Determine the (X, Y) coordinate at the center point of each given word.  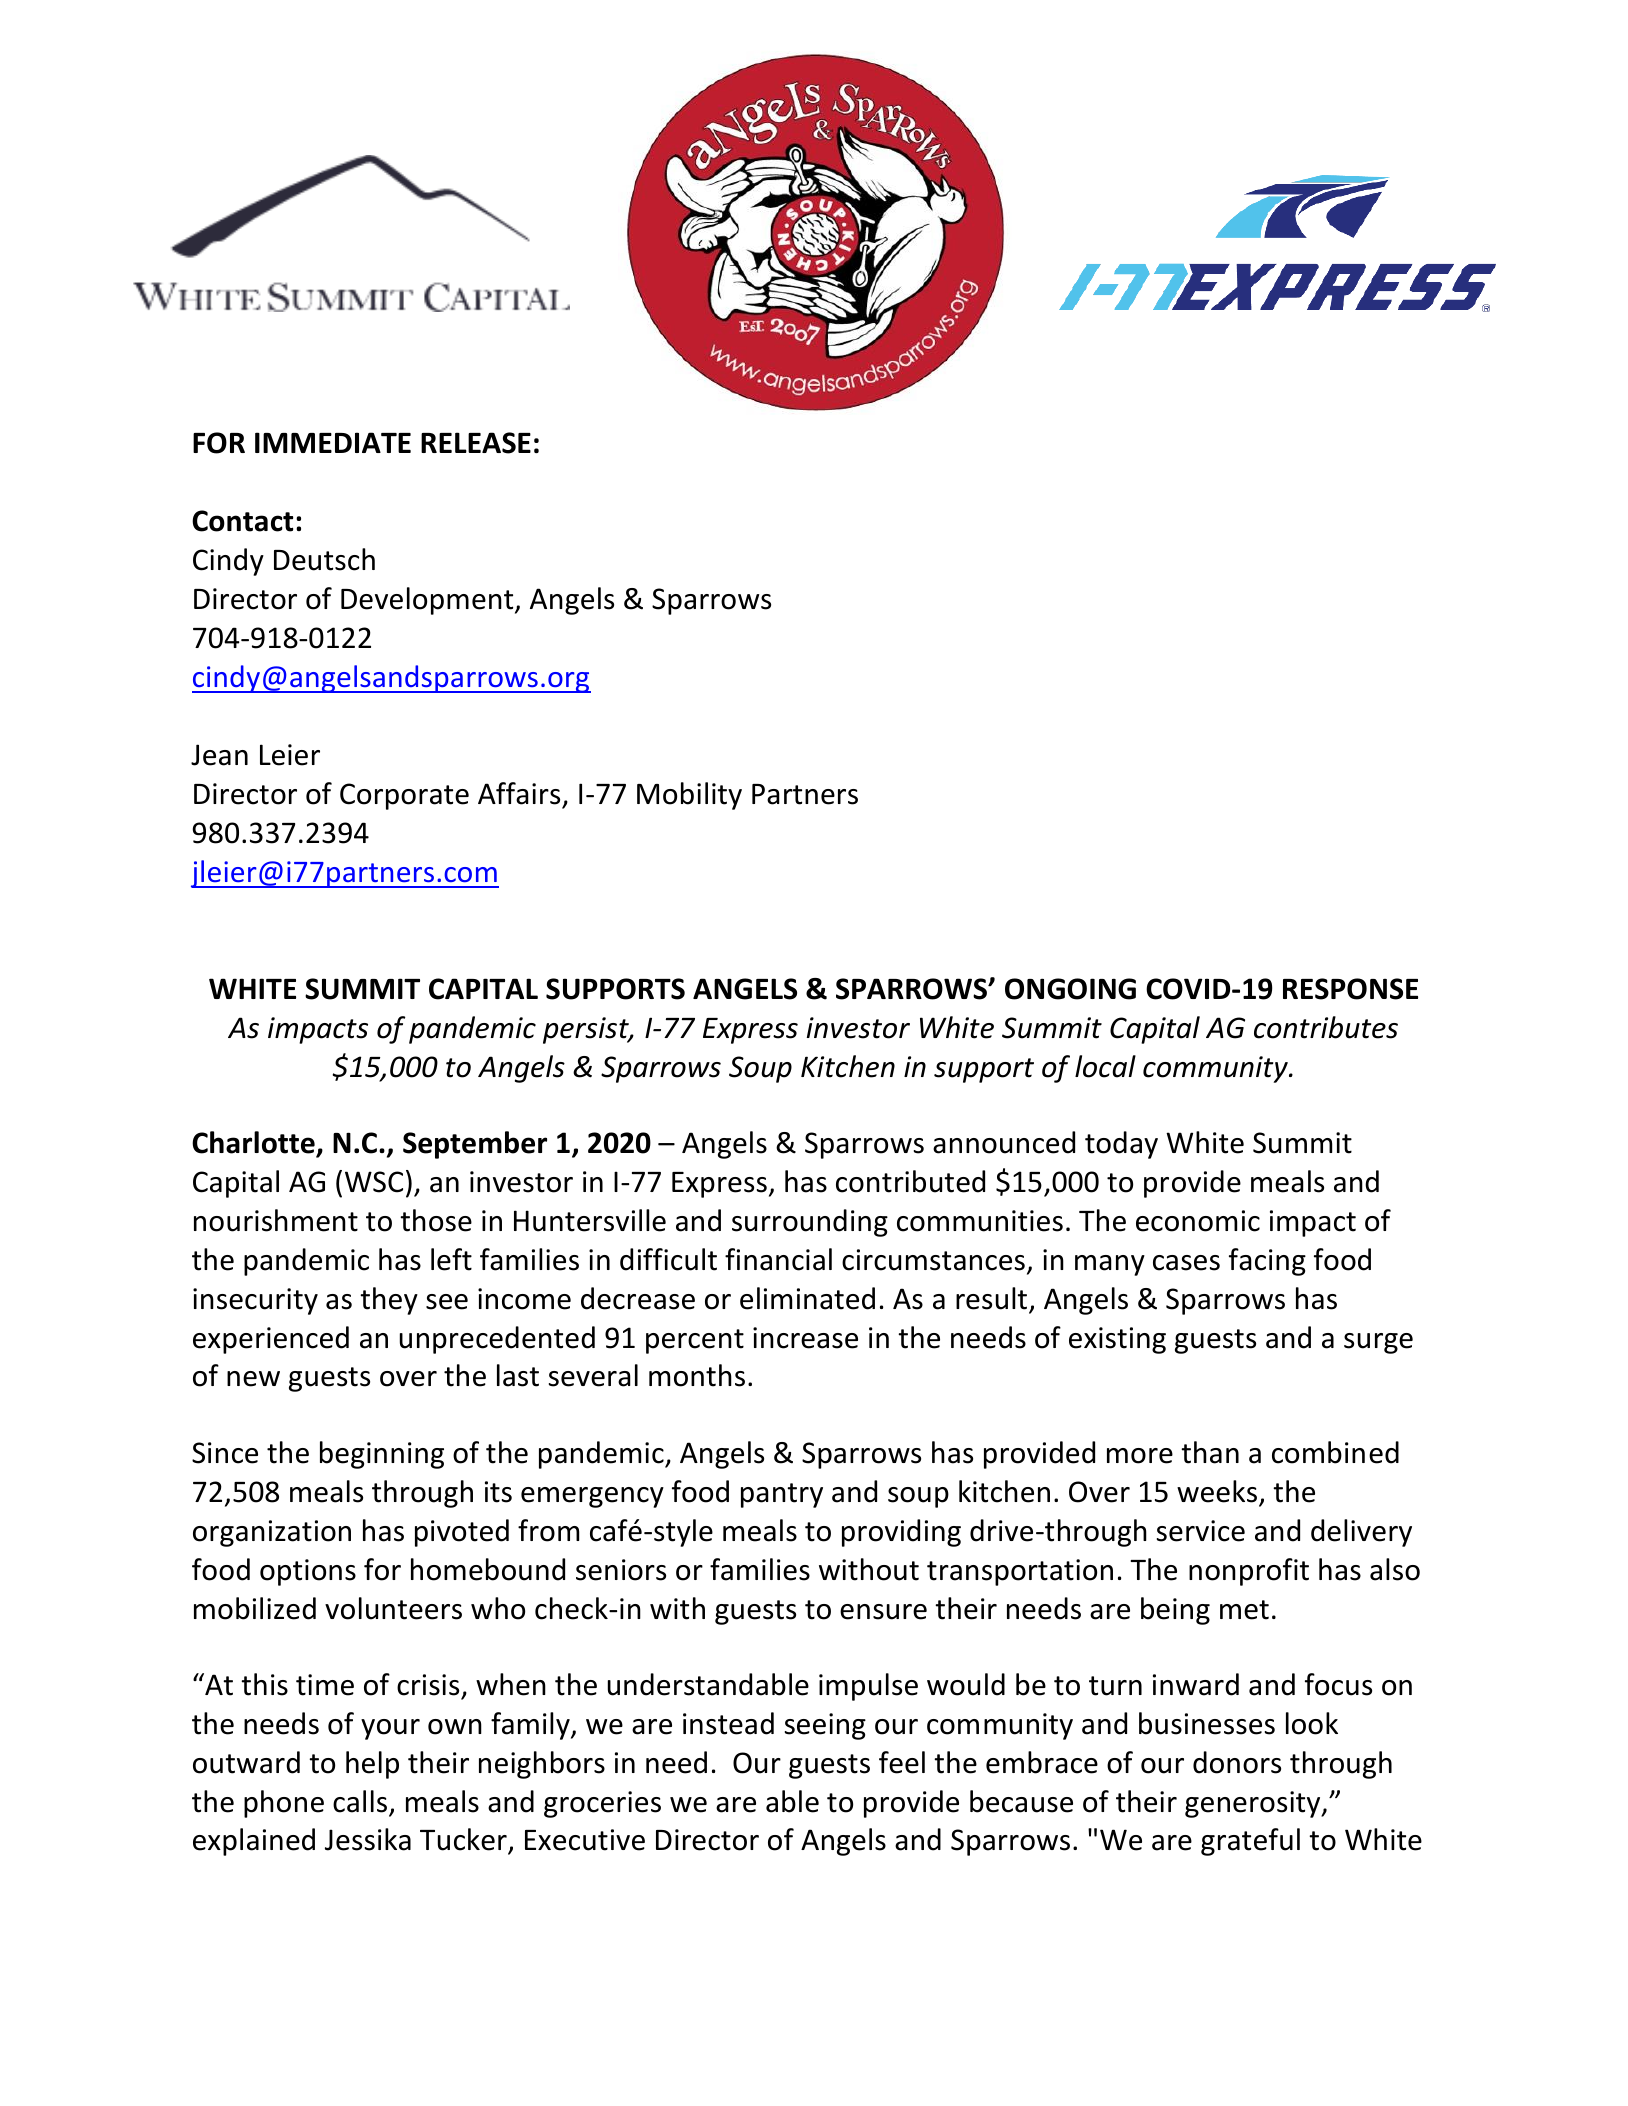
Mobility (689, 796)
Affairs (519, 793)
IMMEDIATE (333, 442)
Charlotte (254, 1143)
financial (778, 1259)
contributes (1326, 1027)
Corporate (404, 796)
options (308, 1572)
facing (1267, 1262)
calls (361, 1802)
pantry (782, 1495)
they (389, 1301)
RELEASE (476, 443)
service (1201, 1531)
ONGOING (1070, 989)
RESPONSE (1350, 989)
